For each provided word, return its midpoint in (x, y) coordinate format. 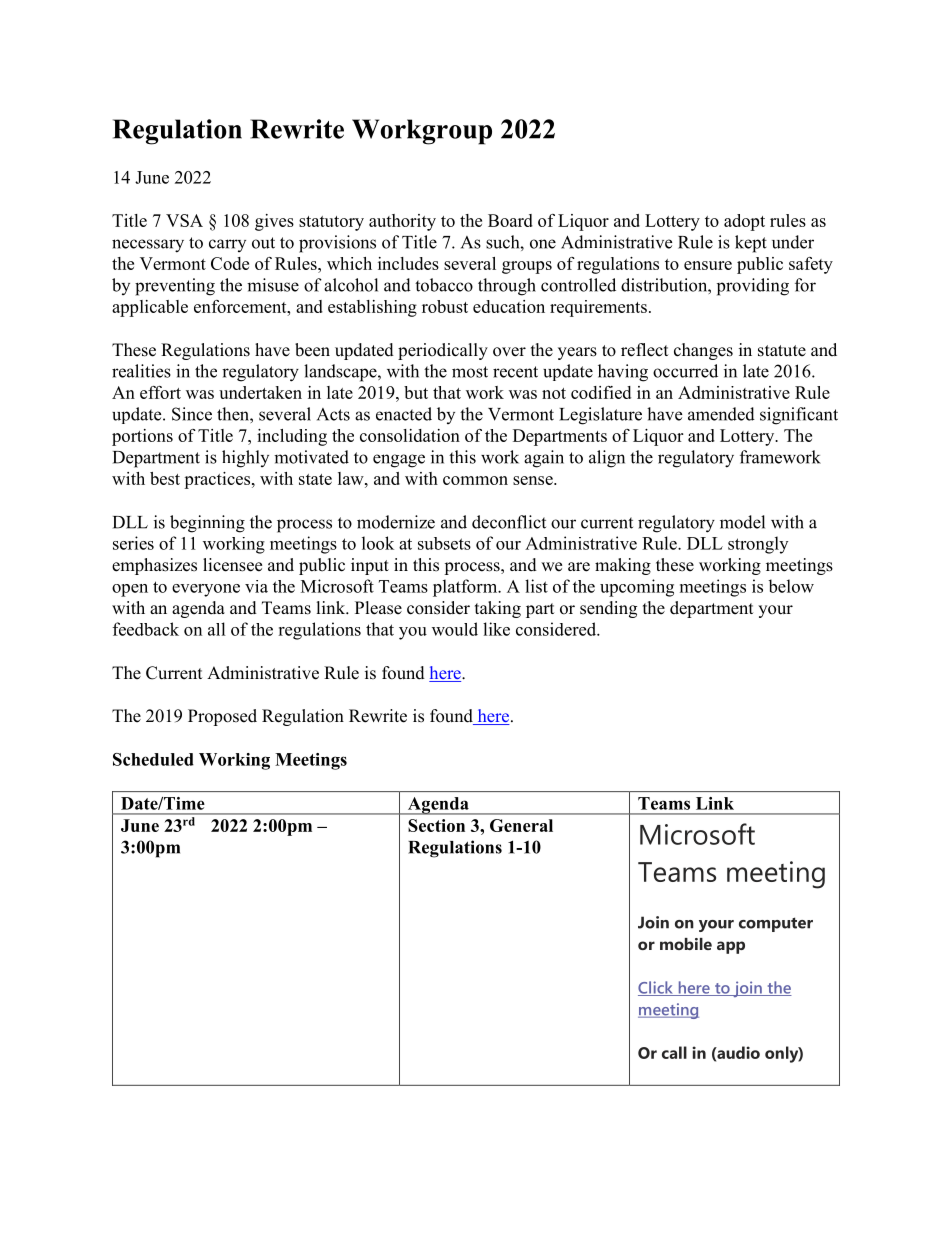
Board (510, 220)
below (791, 586)
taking (498, 609)
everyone (206, 590)
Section (436, 825)
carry (227, 245)
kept (751, 244)
